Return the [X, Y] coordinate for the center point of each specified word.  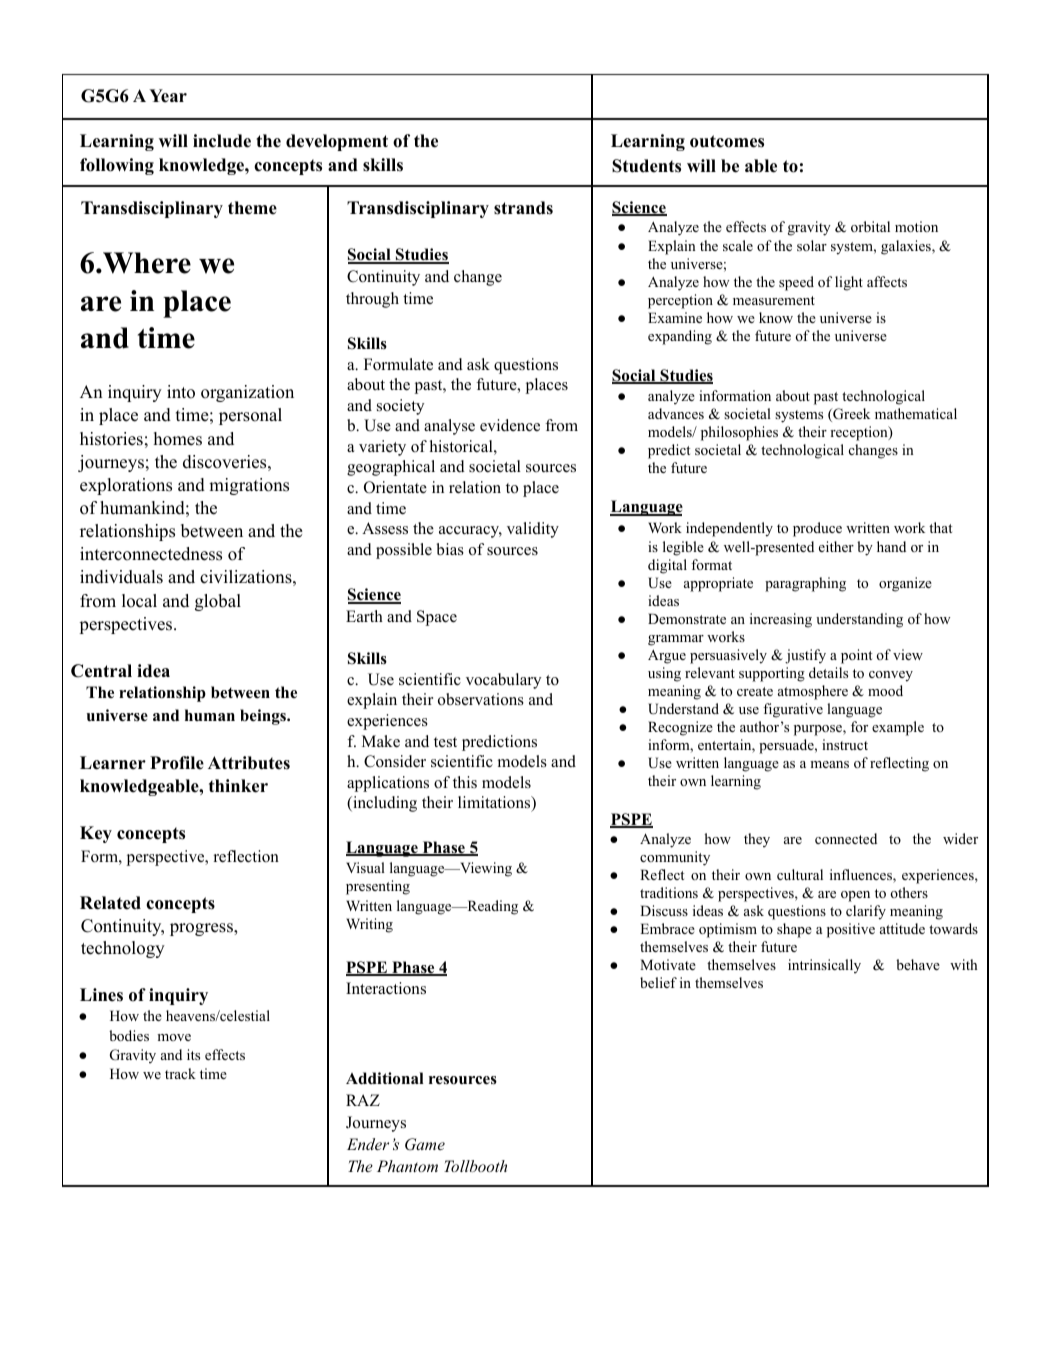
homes [178, 439]
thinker [238, 786]
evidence [510, 425]
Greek [850, 415]
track [180, 1073]
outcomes [727, 141]
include [222, 141]
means [829, 764]
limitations [495, 803]
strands [523, 208]
